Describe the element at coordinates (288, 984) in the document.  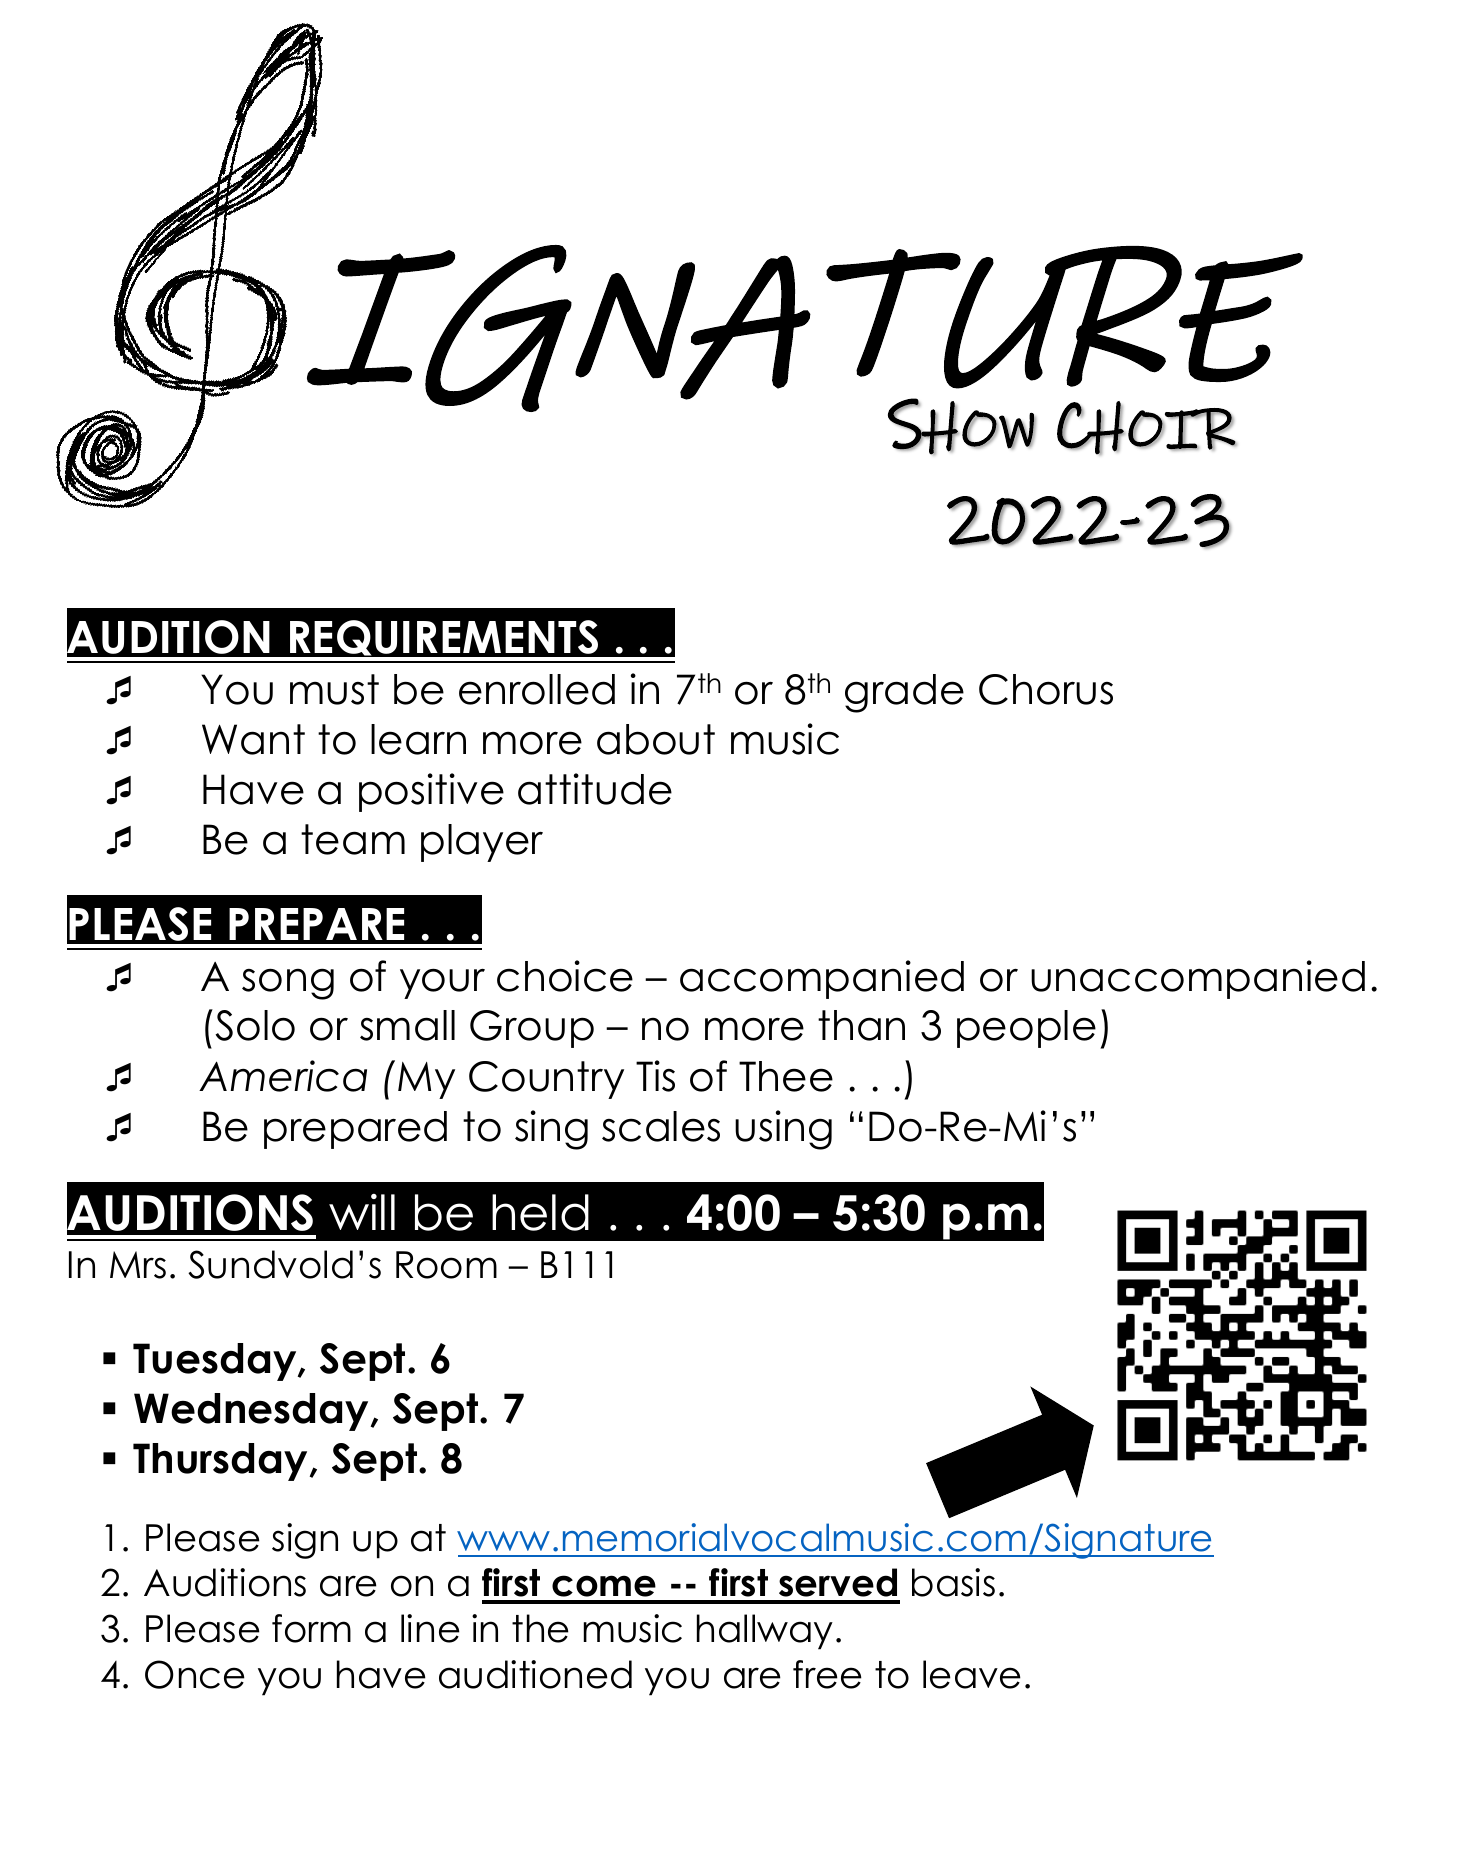
I see `song` at that location.
